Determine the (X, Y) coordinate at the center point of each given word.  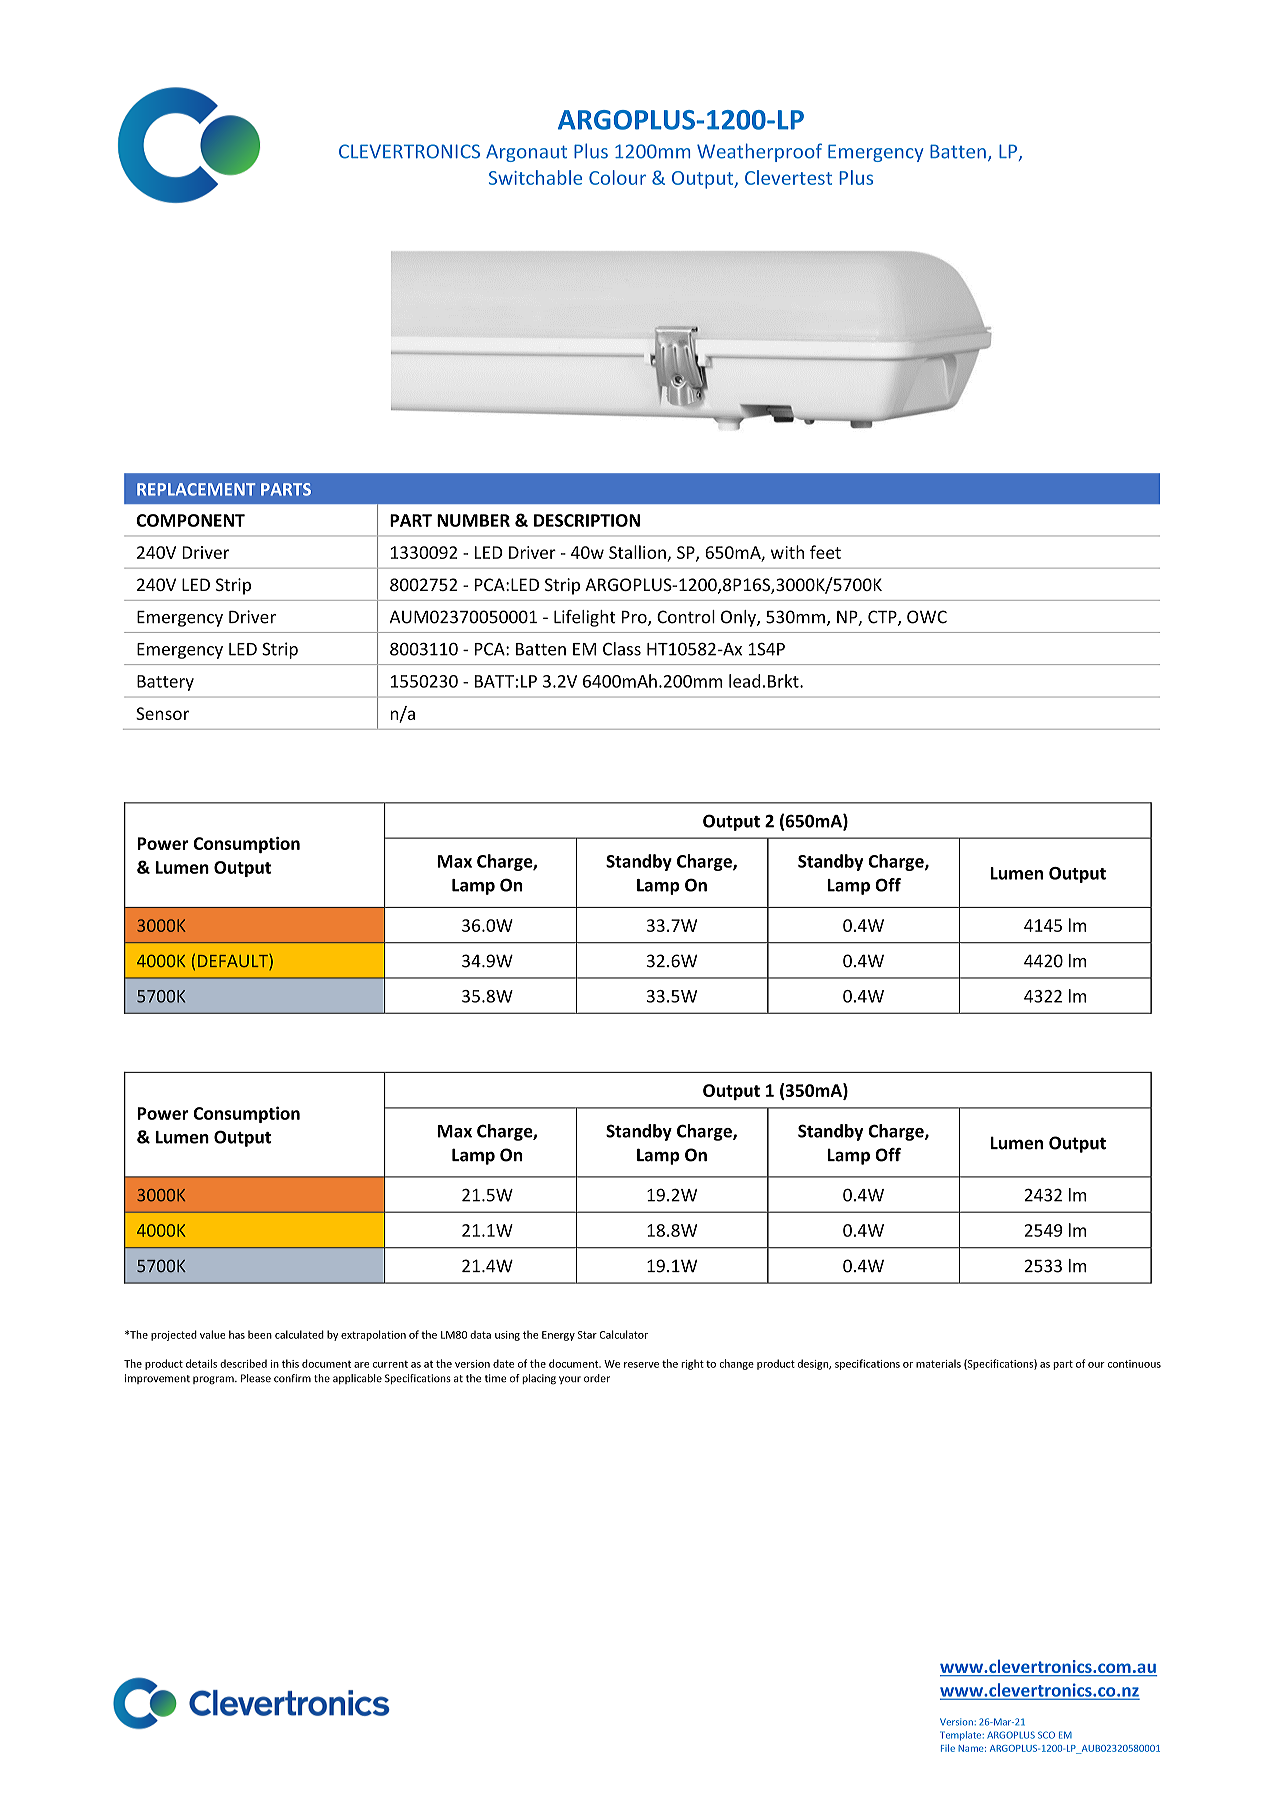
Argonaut (526, 153)
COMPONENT (190, 520)
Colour (617, 177)
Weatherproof (759, 152)
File (948, 1748)
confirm (292, 1378)
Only (739, 618)
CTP (883, 618)
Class (622, 649)
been (260, 1334)
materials (938, 1363)
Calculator (624, 1334)
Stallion (637, 552)
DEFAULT (234, 962)
